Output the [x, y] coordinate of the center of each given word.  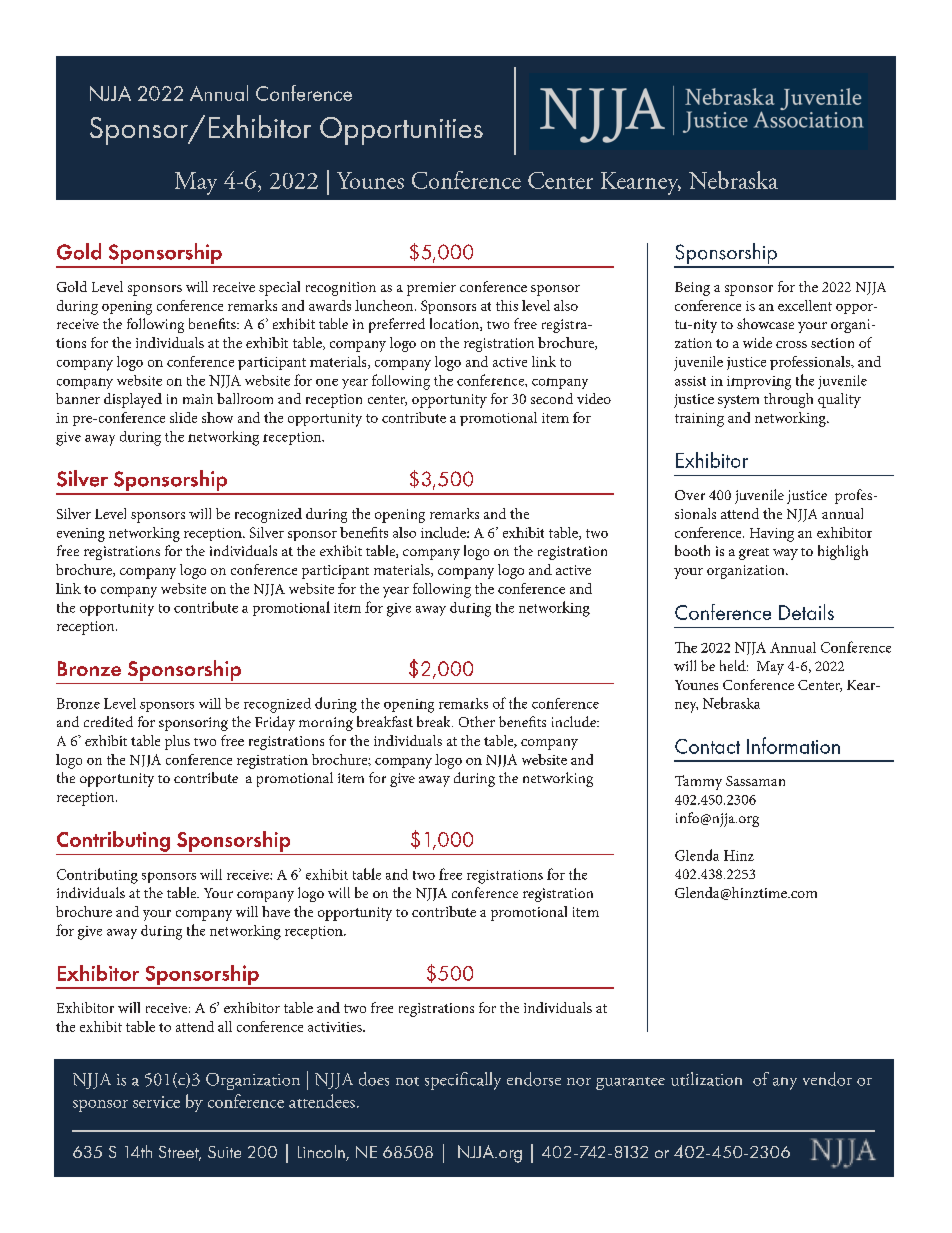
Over [690, 495]
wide [757, 342]
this [507, 305]
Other [477, 721]
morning [326, 724]
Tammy [698, 782]
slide [183, 417]
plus [177, 742]
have [276, 911]
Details [806, 612]
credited [108, 721]
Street [180, 1153]
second [552, 398]
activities [336, 1027]
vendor [827, 1079]
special [279, 288]
